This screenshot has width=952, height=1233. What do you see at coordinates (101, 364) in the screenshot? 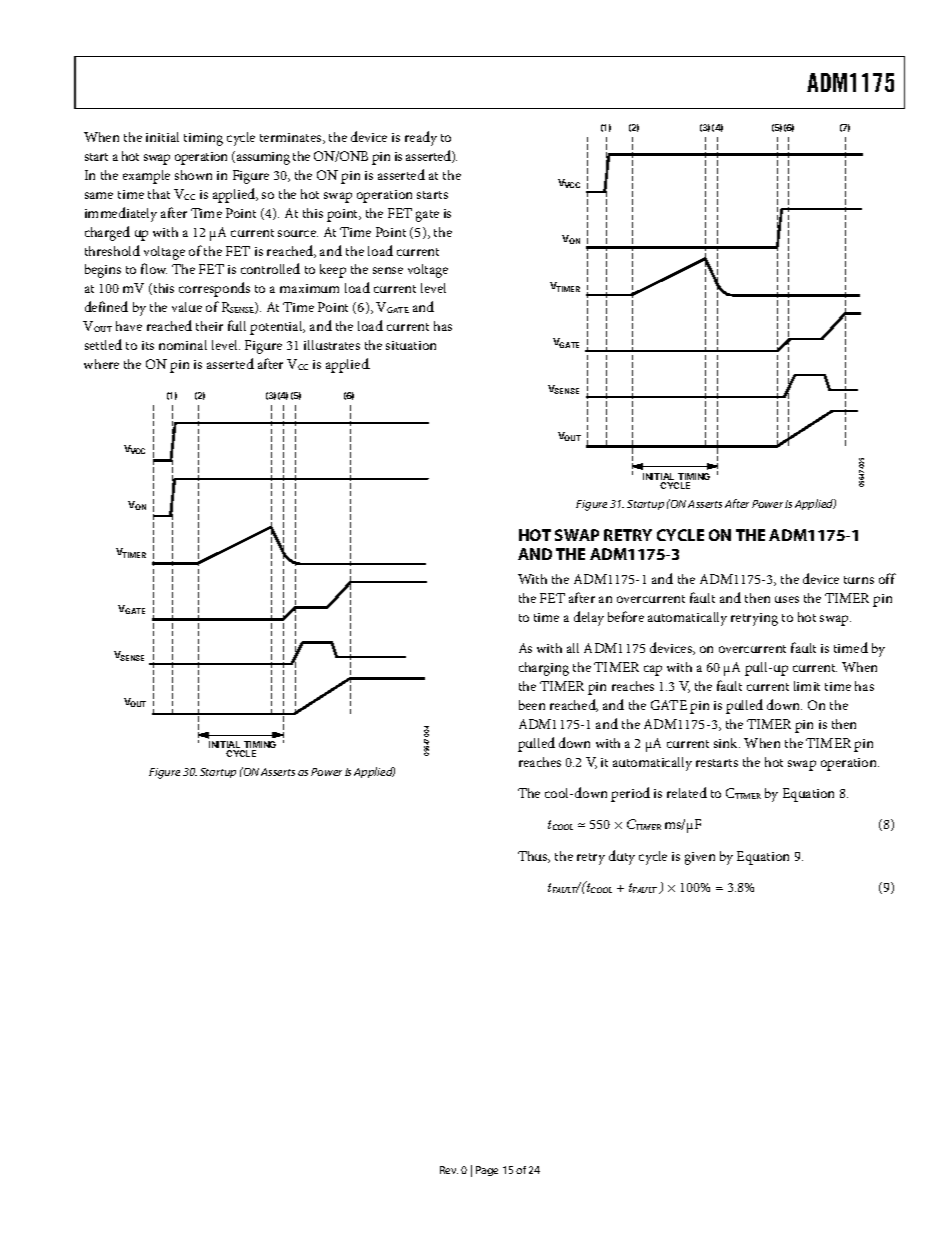
I see `where` at bounding box center [101, 364].
